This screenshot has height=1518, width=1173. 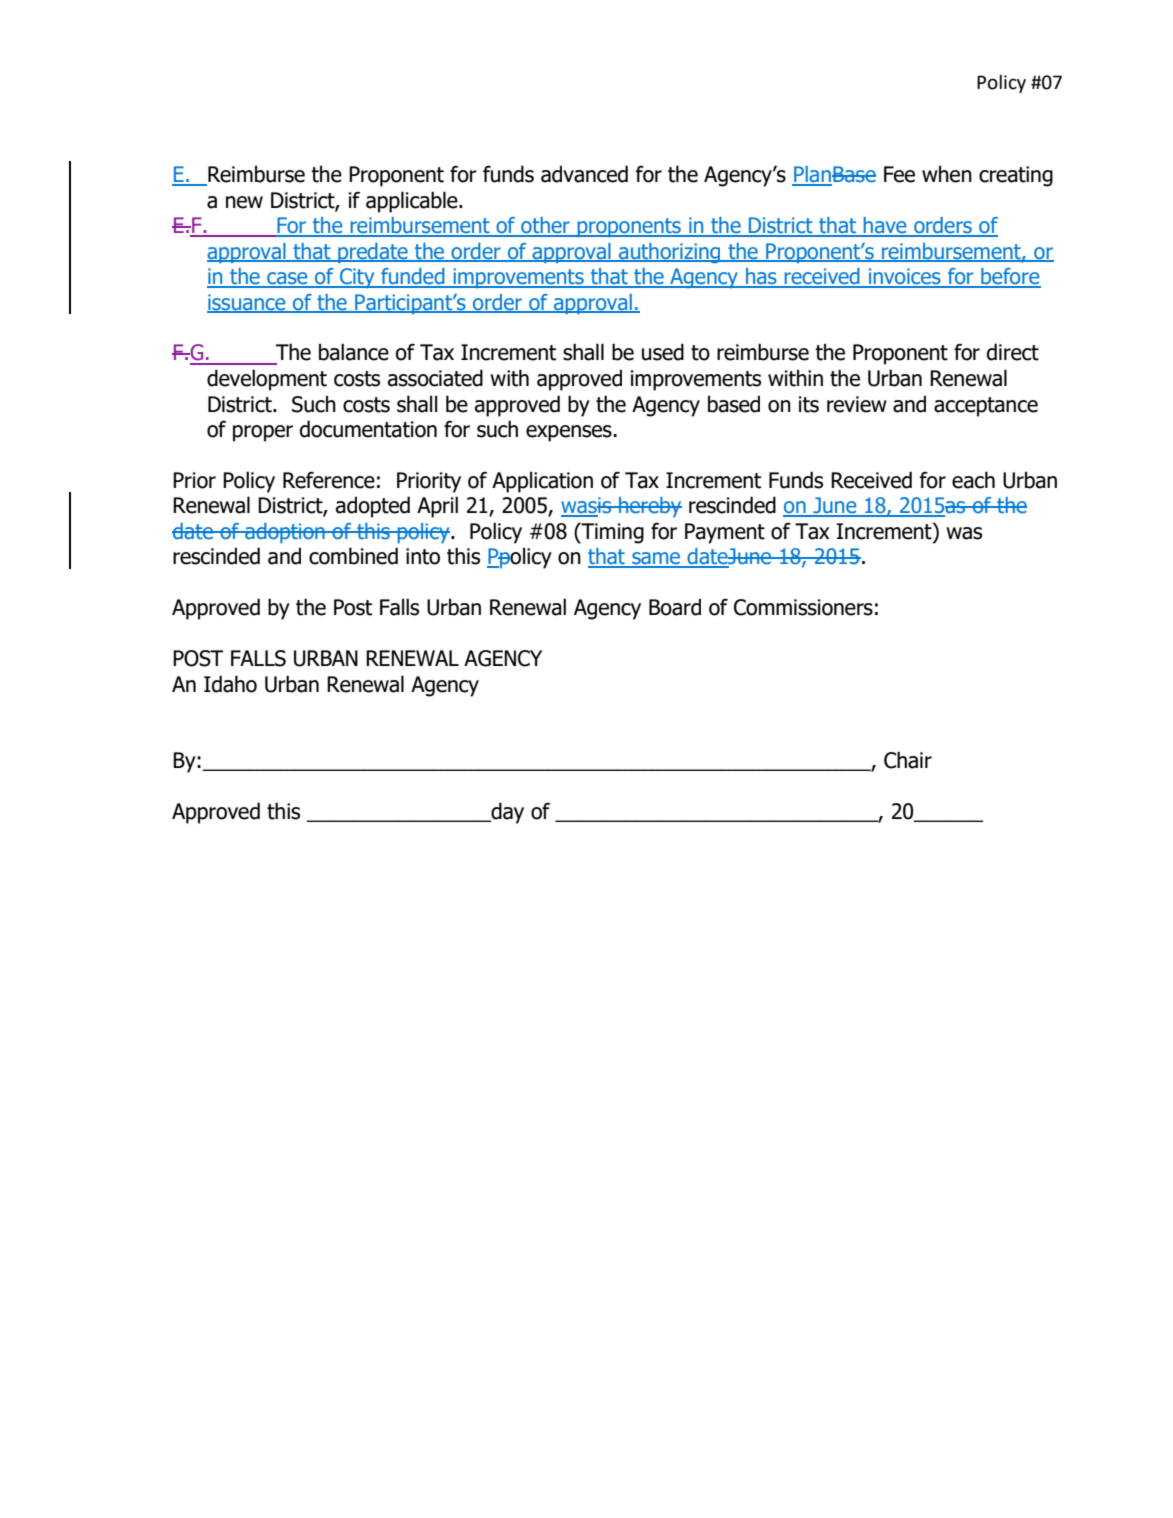 I want to click on advanced, so click(x=584, y=174).
